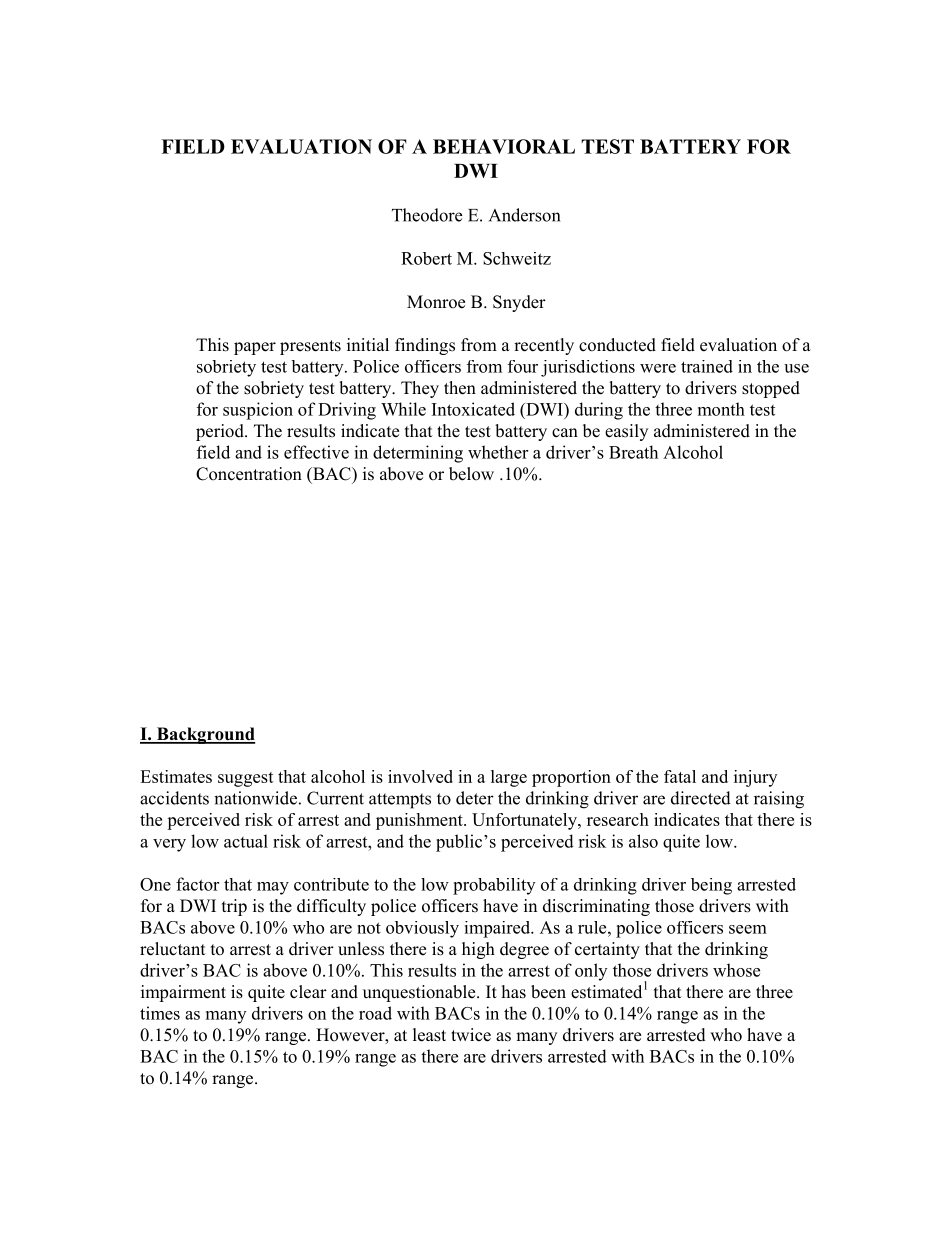  I want to click on trained, so click(707, 366).
